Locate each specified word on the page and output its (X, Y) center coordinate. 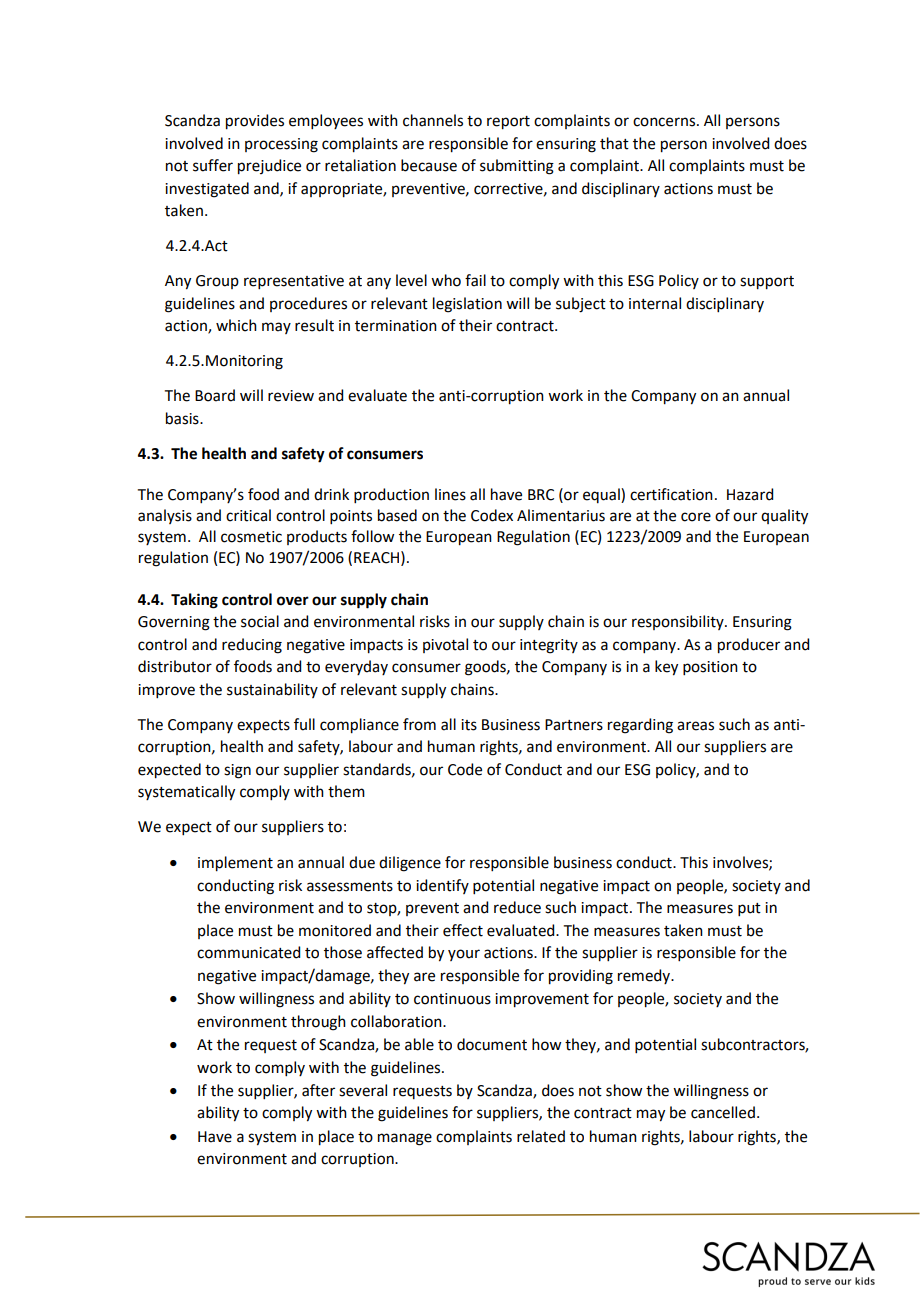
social (260, 621)
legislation (467, 305)
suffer (213, 165)
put (749, 909)
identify (442, 886)
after (318, 1090)
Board (215, 395)
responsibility (679, 622)
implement (235, 864)
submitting (517, 167)
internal (655, 303)
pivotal (445, 645)
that (614, 143)
